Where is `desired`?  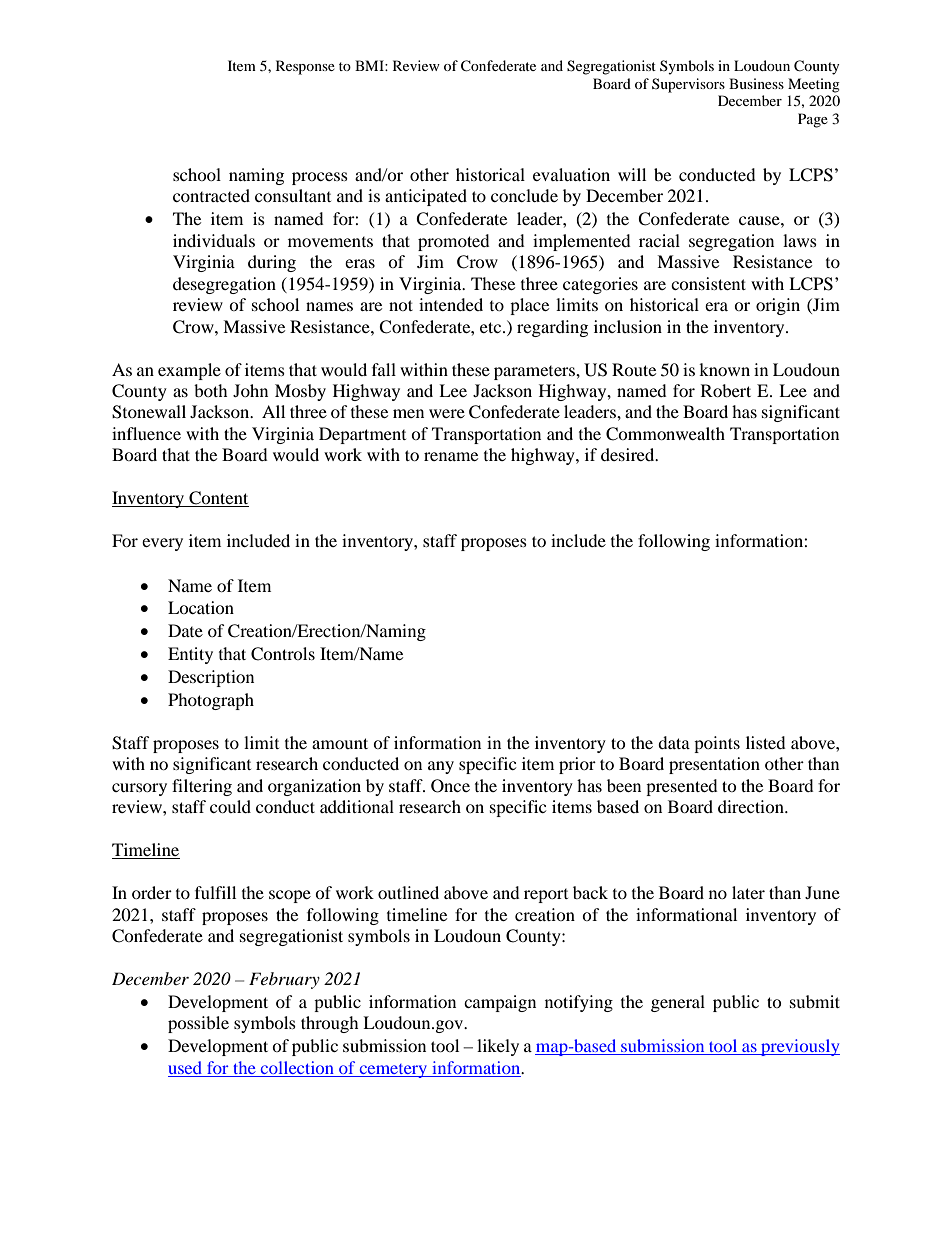 desired is located at coordinates (629, 454).
